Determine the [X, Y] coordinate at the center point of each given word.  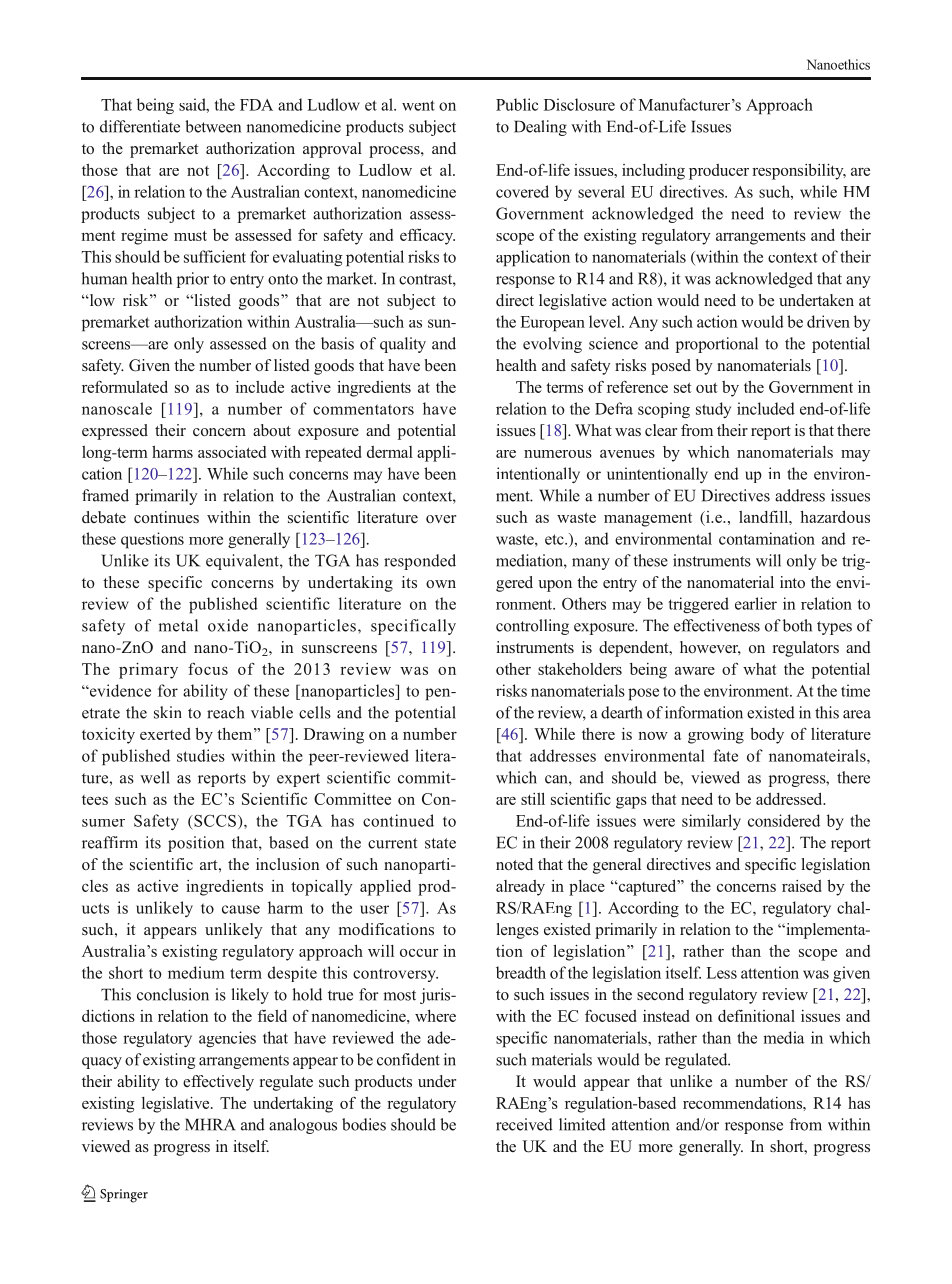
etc [555, 539]
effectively [218, 1083]
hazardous [835, 516]
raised [802, 886]
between [213, 126]
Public [517, 104]
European [552, 324]
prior [193, 280]
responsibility [799, 171]
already [520, 888]
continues [166, 517]
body [767, 735]
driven [828, 321]
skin [167, 712]
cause [241, 909]
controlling [532, 627]
